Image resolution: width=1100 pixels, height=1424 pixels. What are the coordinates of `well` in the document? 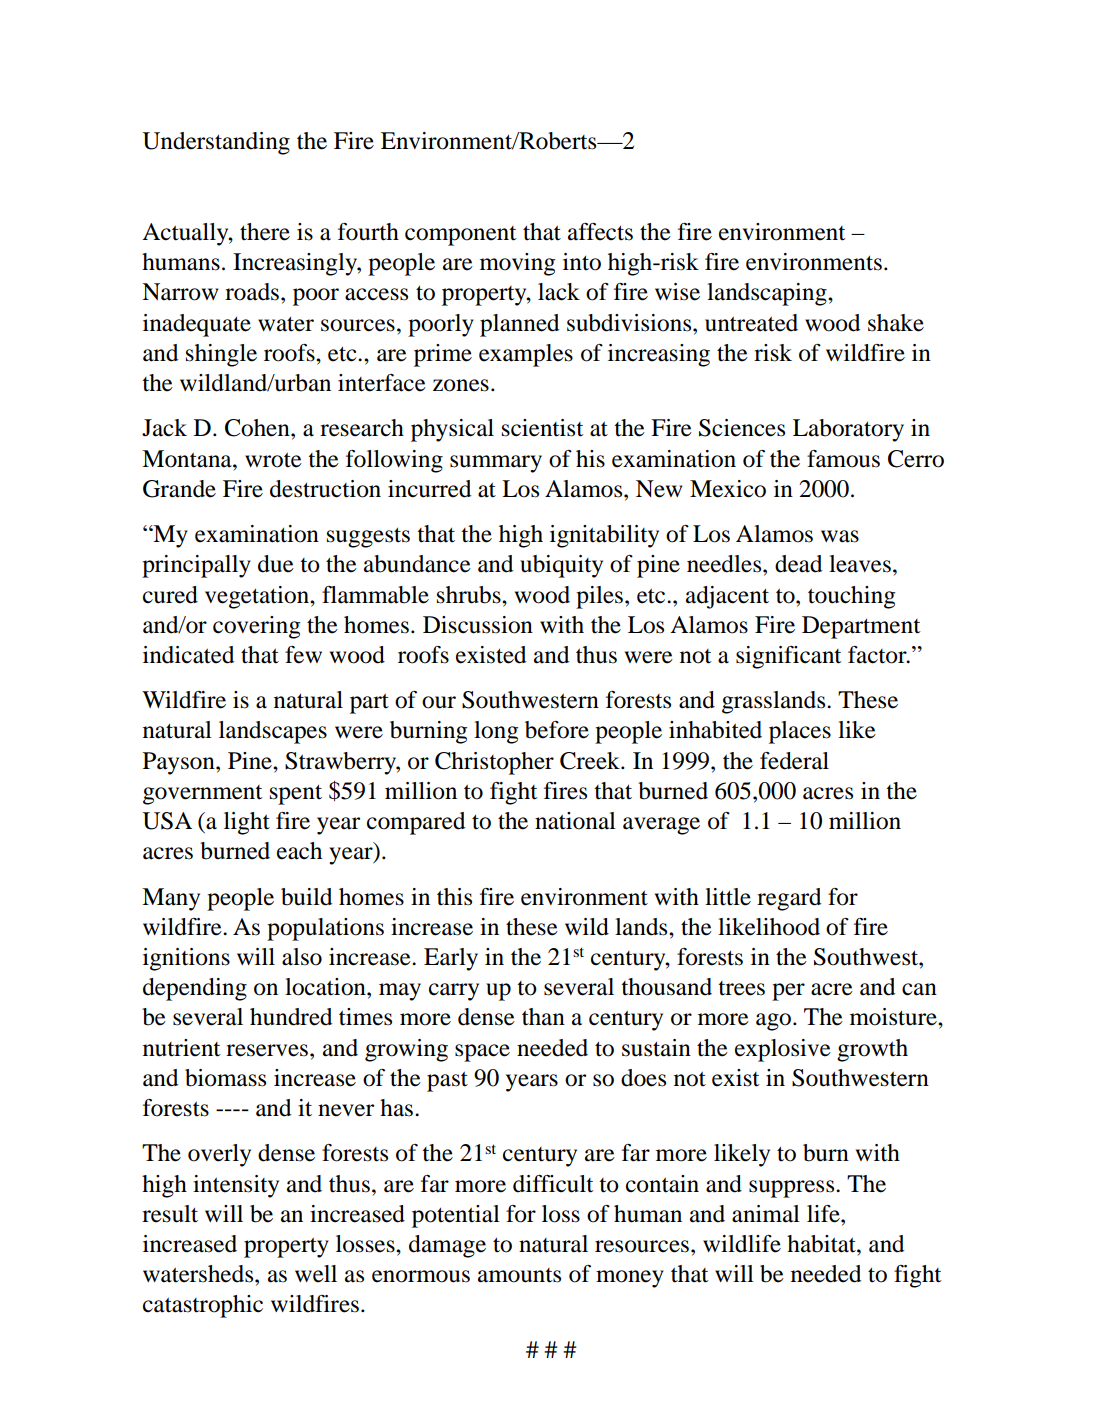 It's located at (316, 1274).
